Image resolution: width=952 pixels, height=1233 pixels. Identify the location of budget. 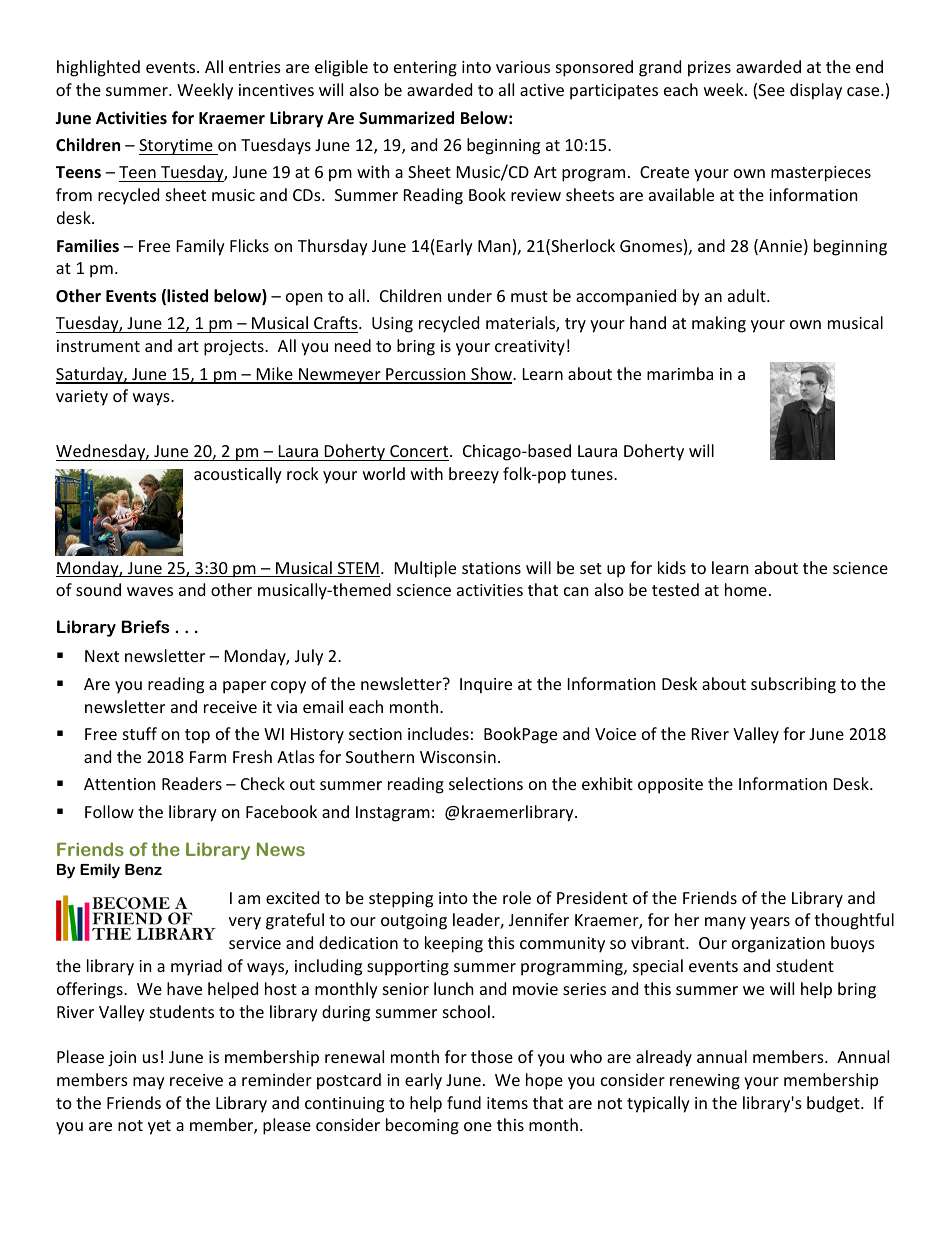
(834, 1104).
